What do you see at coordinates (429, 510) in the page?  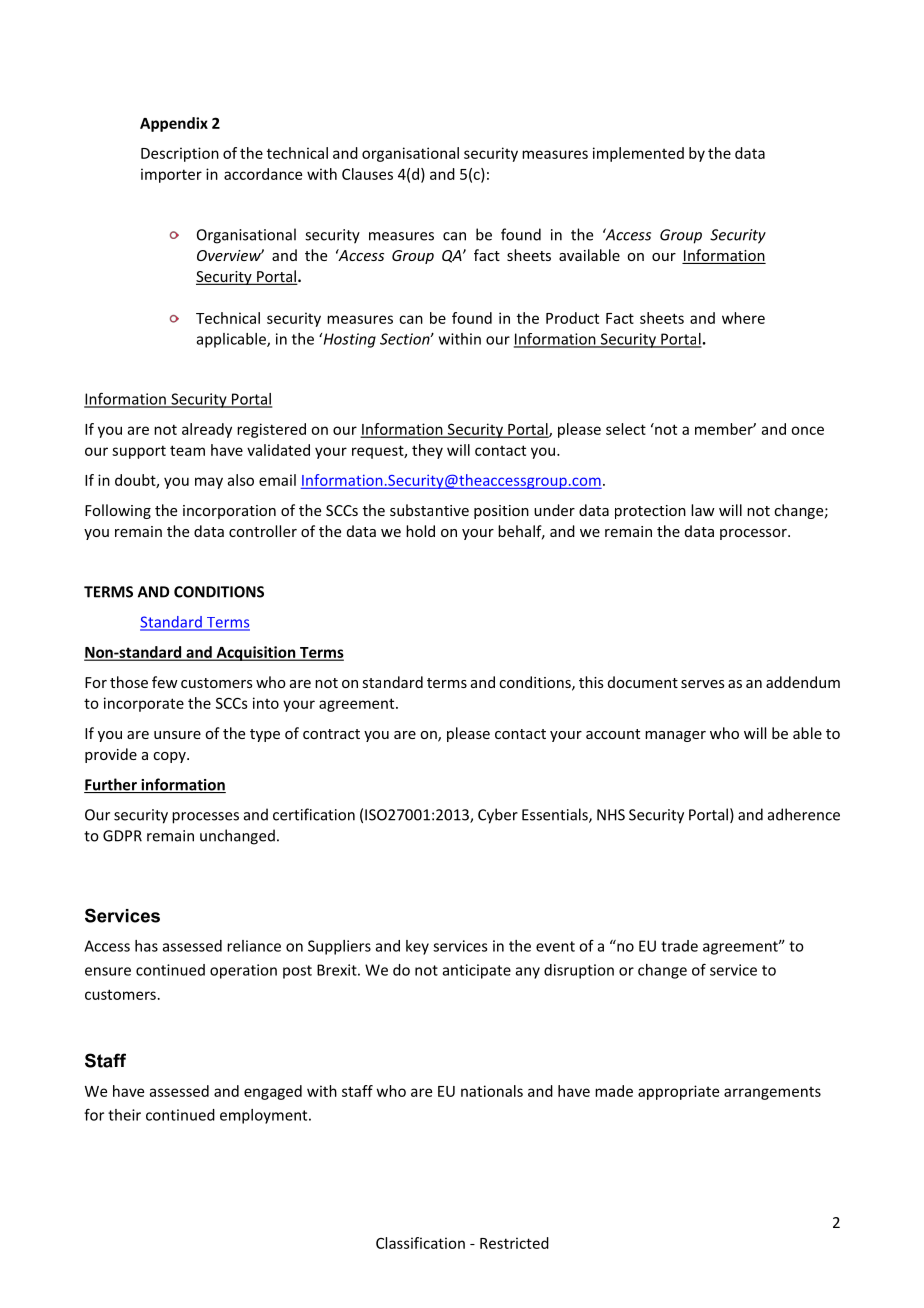 I see `substantive` at bounding box center [429, 510].
